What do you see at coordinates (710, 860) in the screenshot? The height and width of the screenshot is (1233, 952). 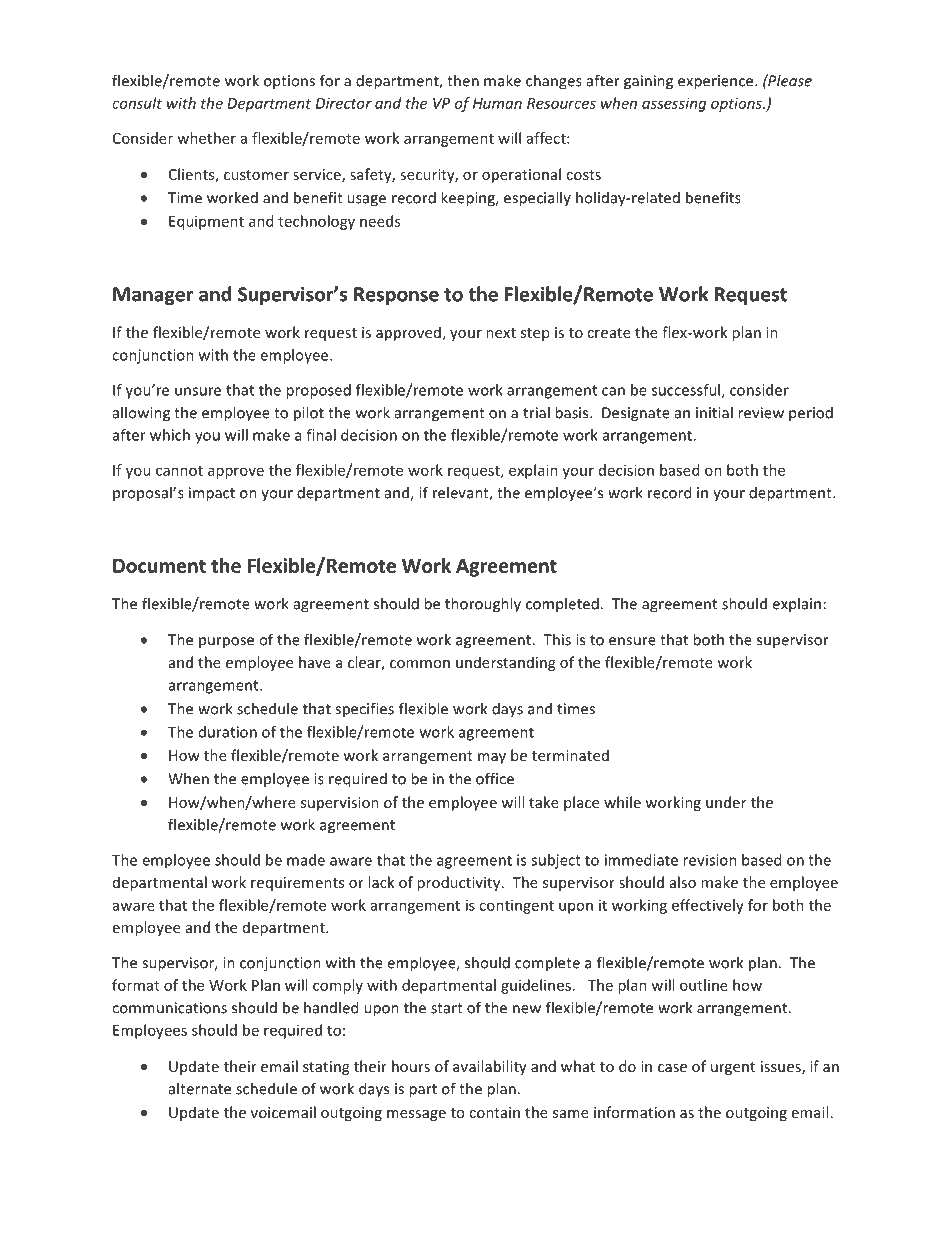 I see `revision` at bounding box center [710, 860].
